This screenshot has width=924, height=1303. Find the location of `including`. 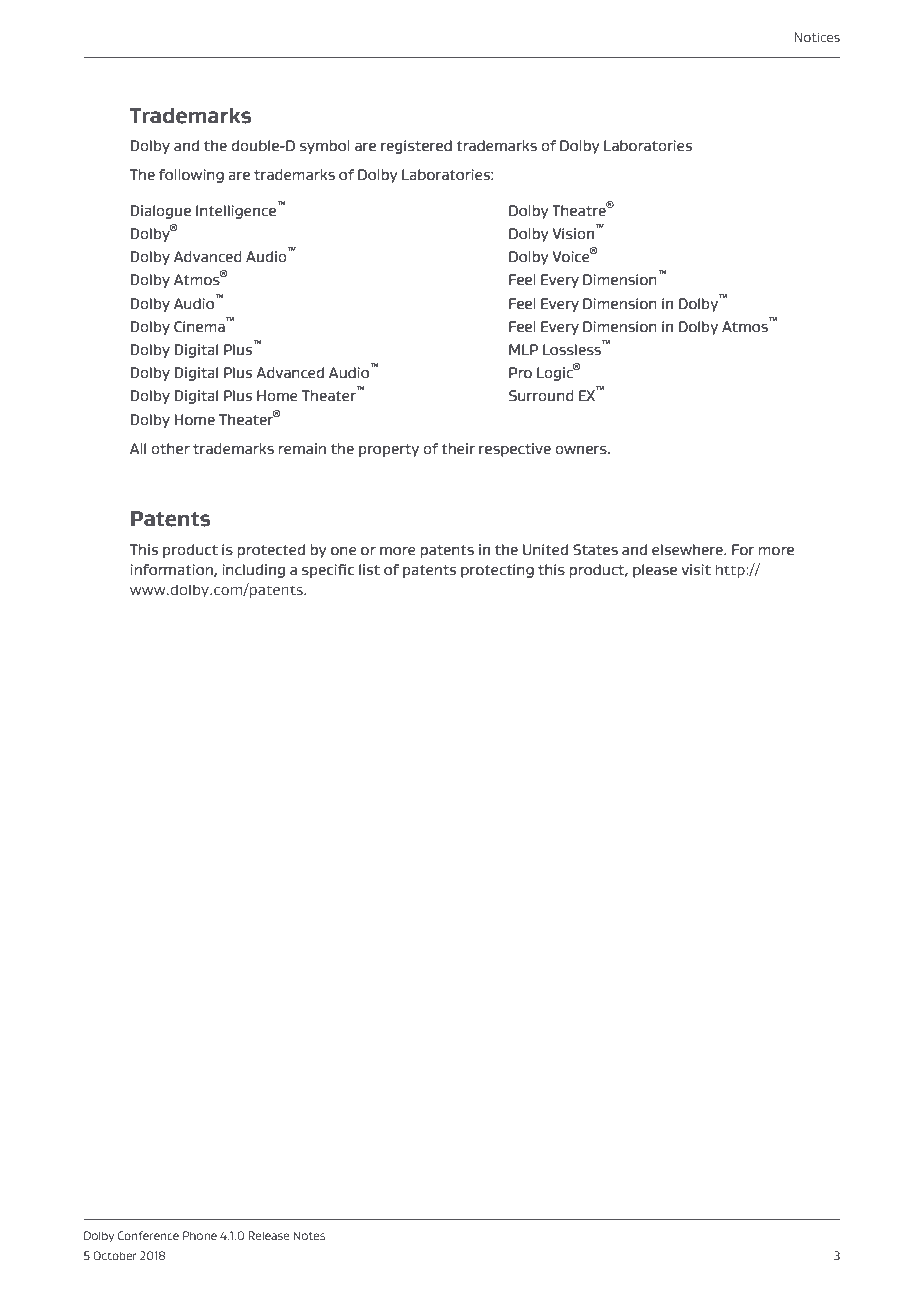

including is located at coordinates (253, 571).
